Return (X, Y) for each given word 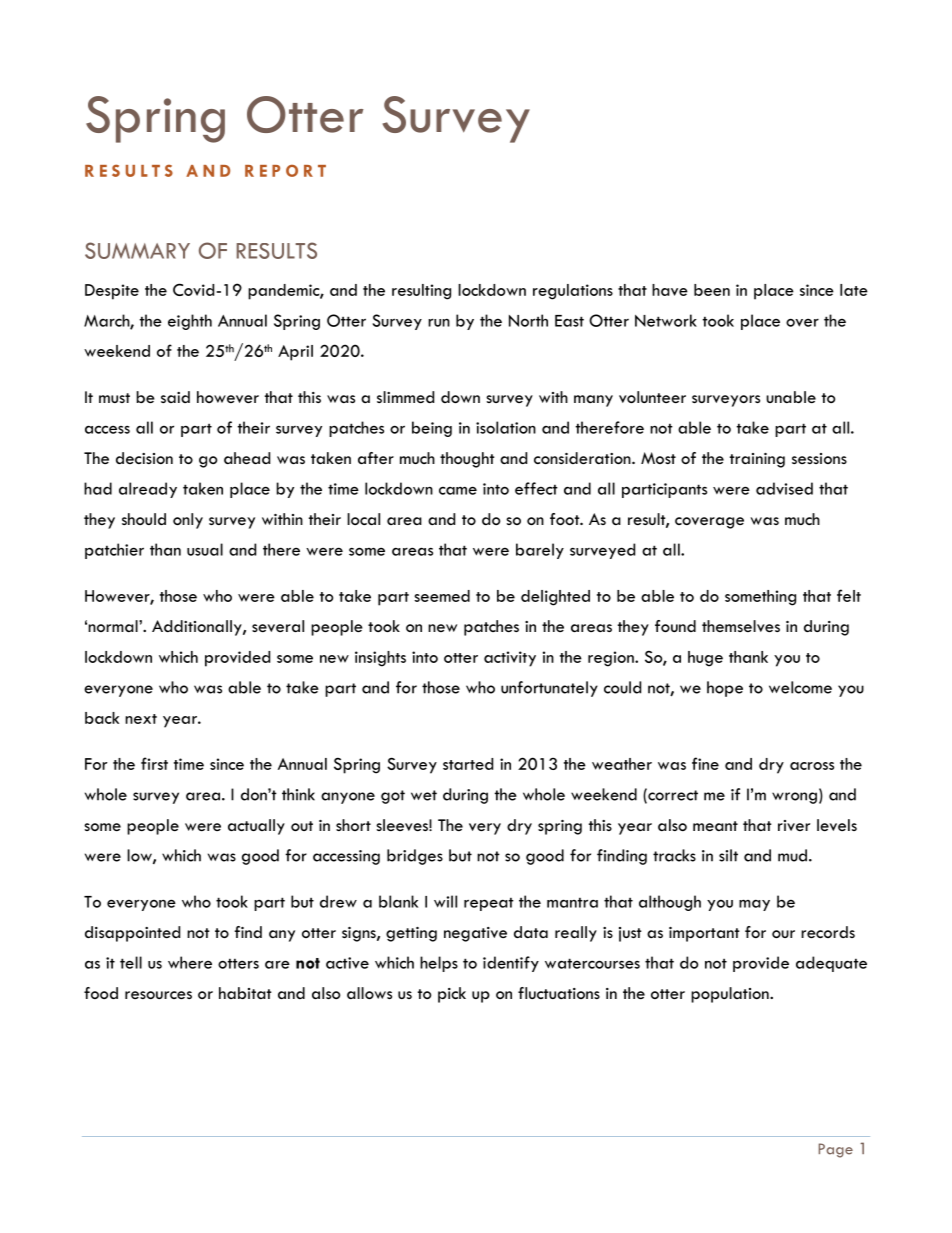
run (439, 322)
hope (725, 689)
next (141, 719)
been (712, 290)
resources (158, 995)
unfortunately (549, 689)
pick (452, 995)
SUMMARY (137, 250)
